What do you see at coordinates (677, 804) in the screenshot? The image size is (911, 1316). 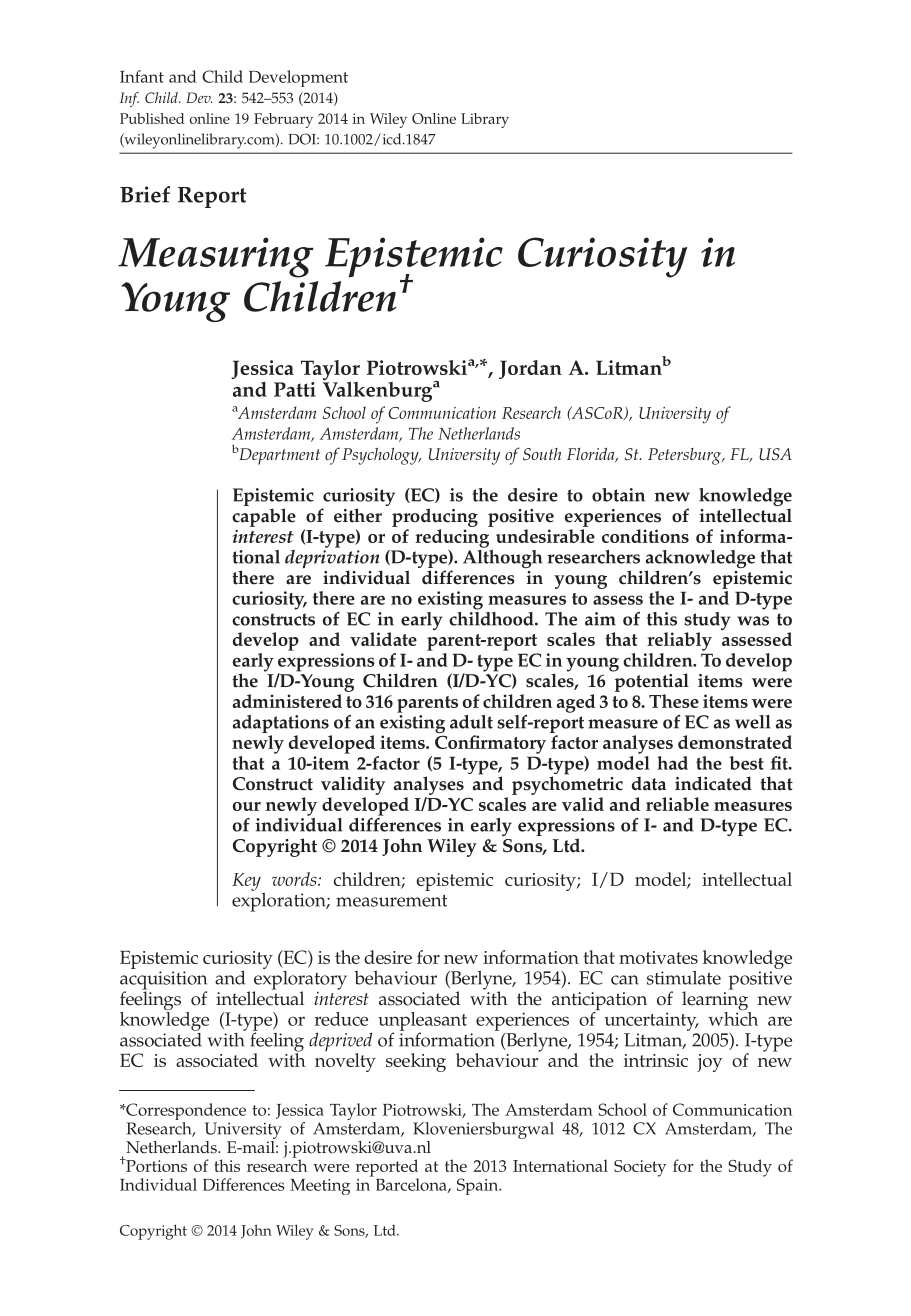 I see `reliable` at bounding box center [677, 804].
